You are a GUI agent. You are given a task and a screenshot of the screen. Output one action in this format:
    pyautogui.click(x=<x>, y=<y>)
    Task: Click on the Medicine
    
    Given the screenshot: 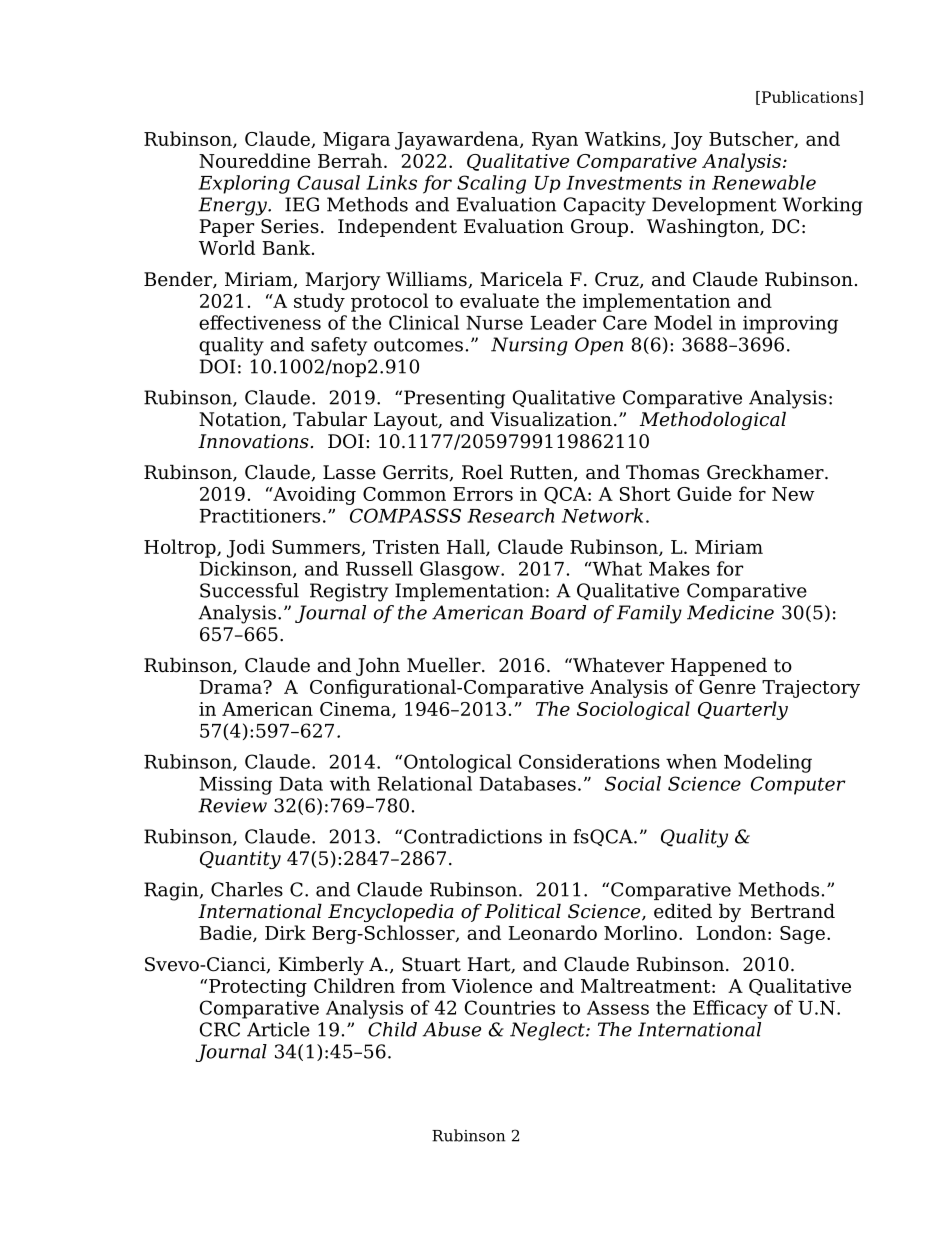 What is the action you would take?
    pyautogui.click(x=730, y=612)
